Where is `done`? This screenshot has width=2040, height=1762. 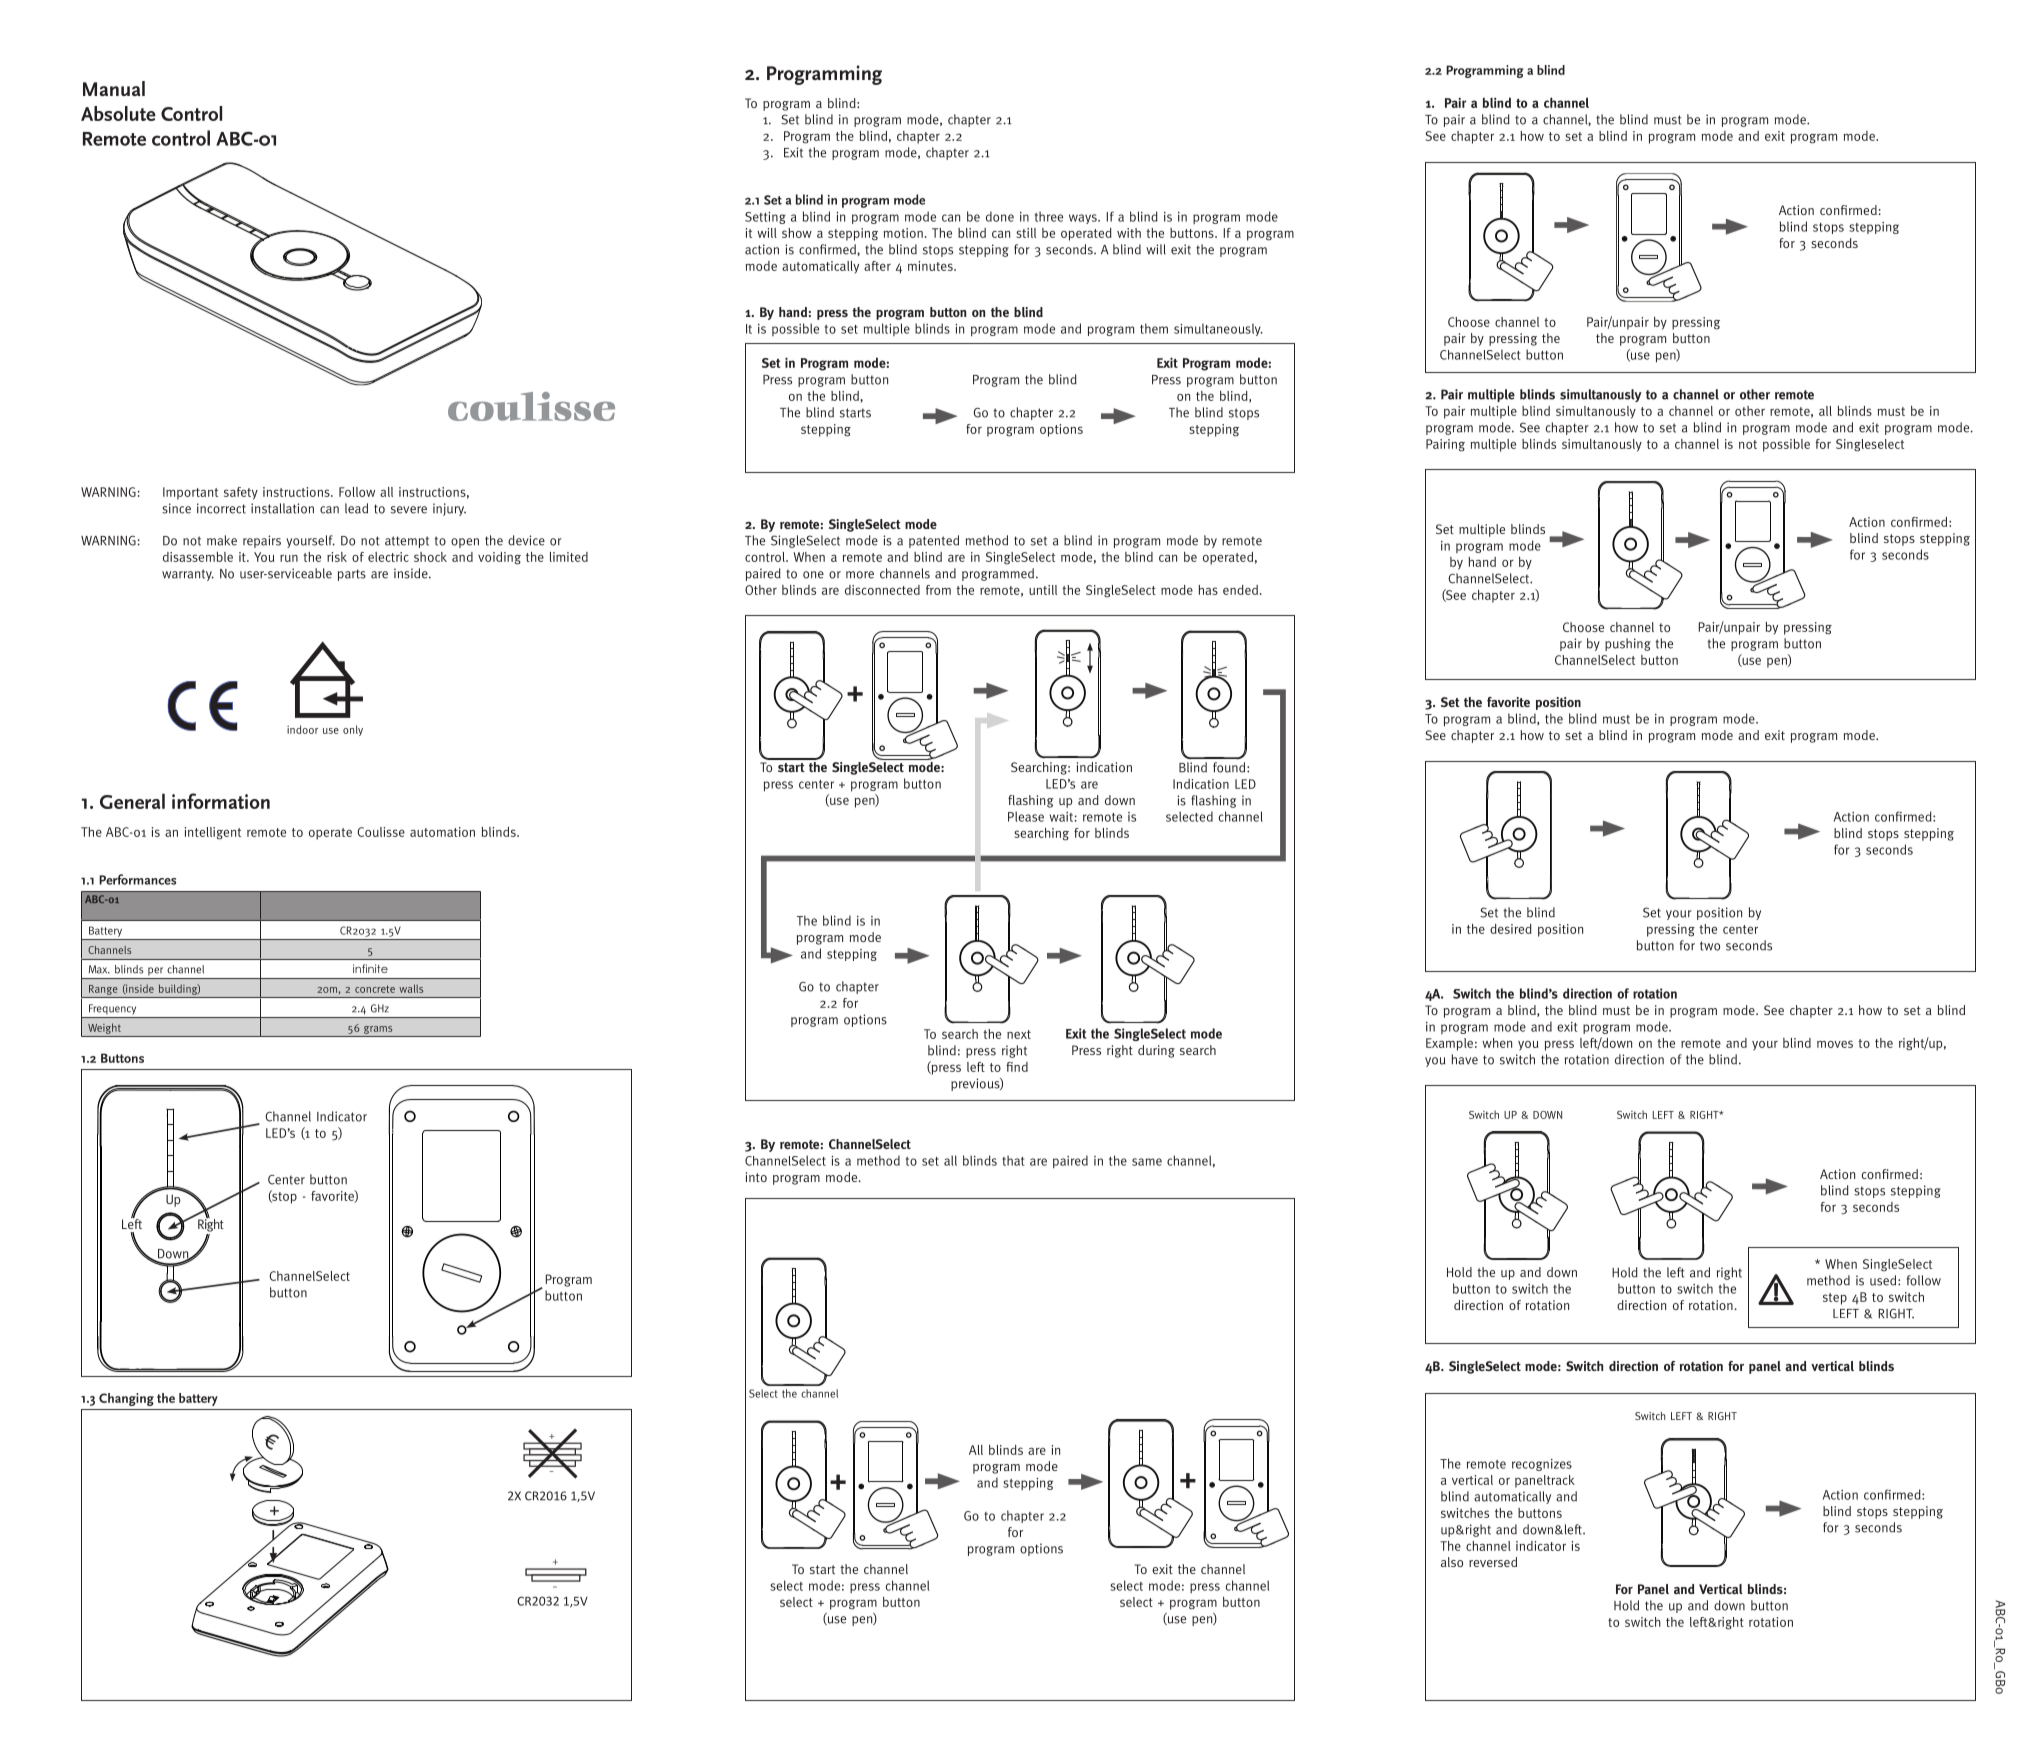
done is located at coordinates (1000, 216).
